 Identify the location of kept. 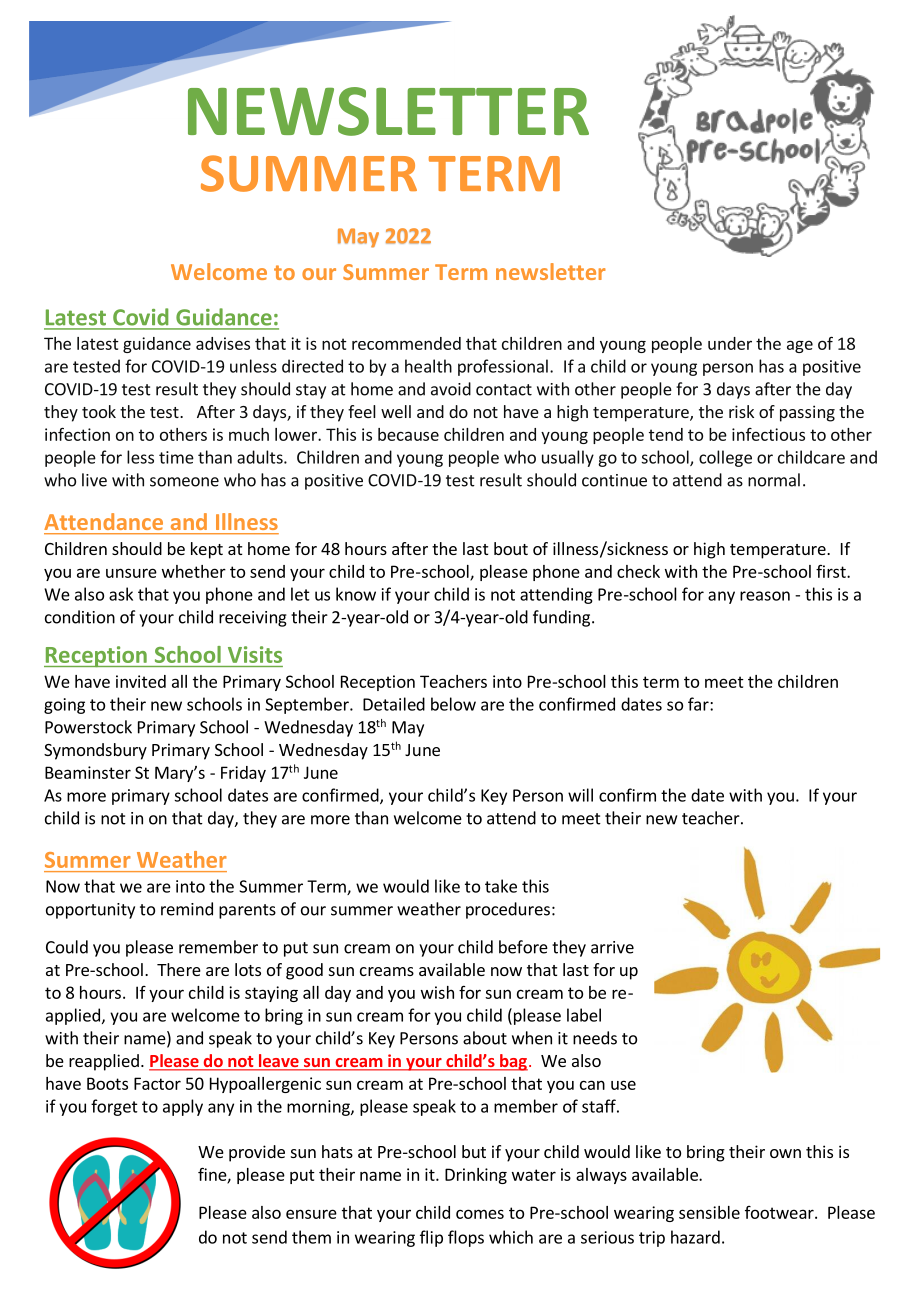
(207, 550).
